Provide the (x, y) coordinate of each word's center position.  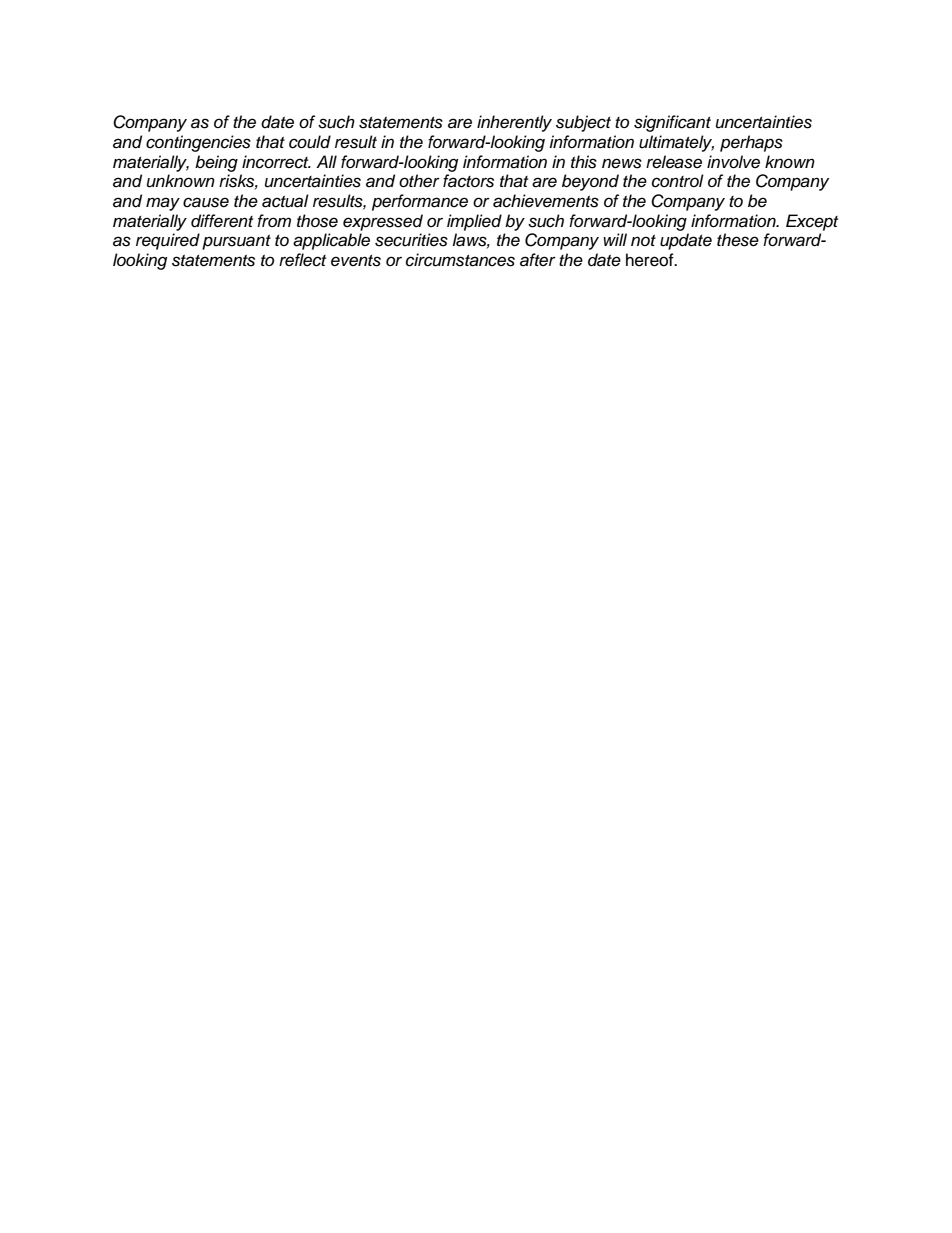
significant (672, 123)
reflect (302, 260)
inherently (514, 123)
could (310, 142)
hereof (651, 260)
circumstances (460, 260)
